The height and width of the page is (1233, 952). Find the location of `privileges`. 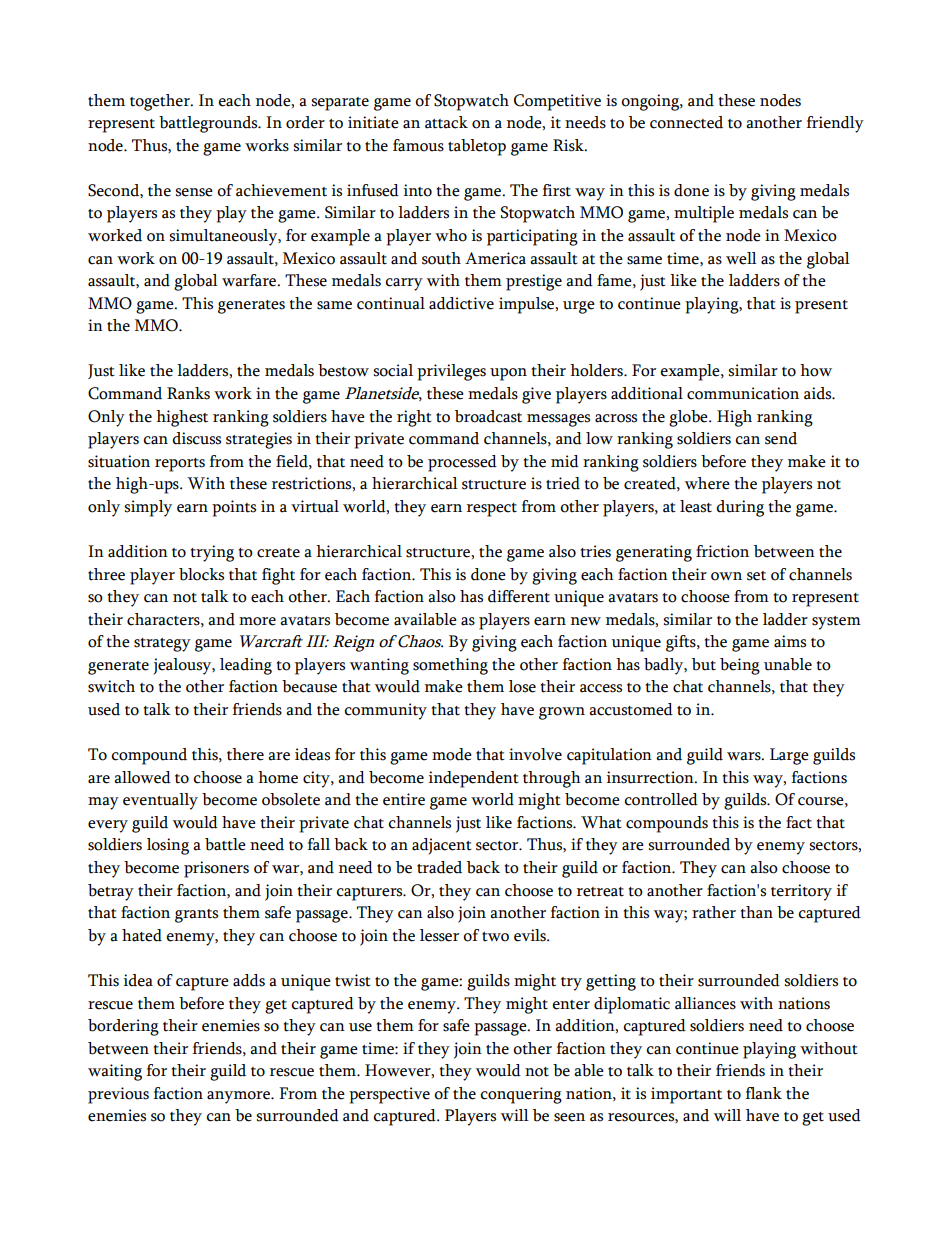

privileges is located at coordinates (451, 372).
